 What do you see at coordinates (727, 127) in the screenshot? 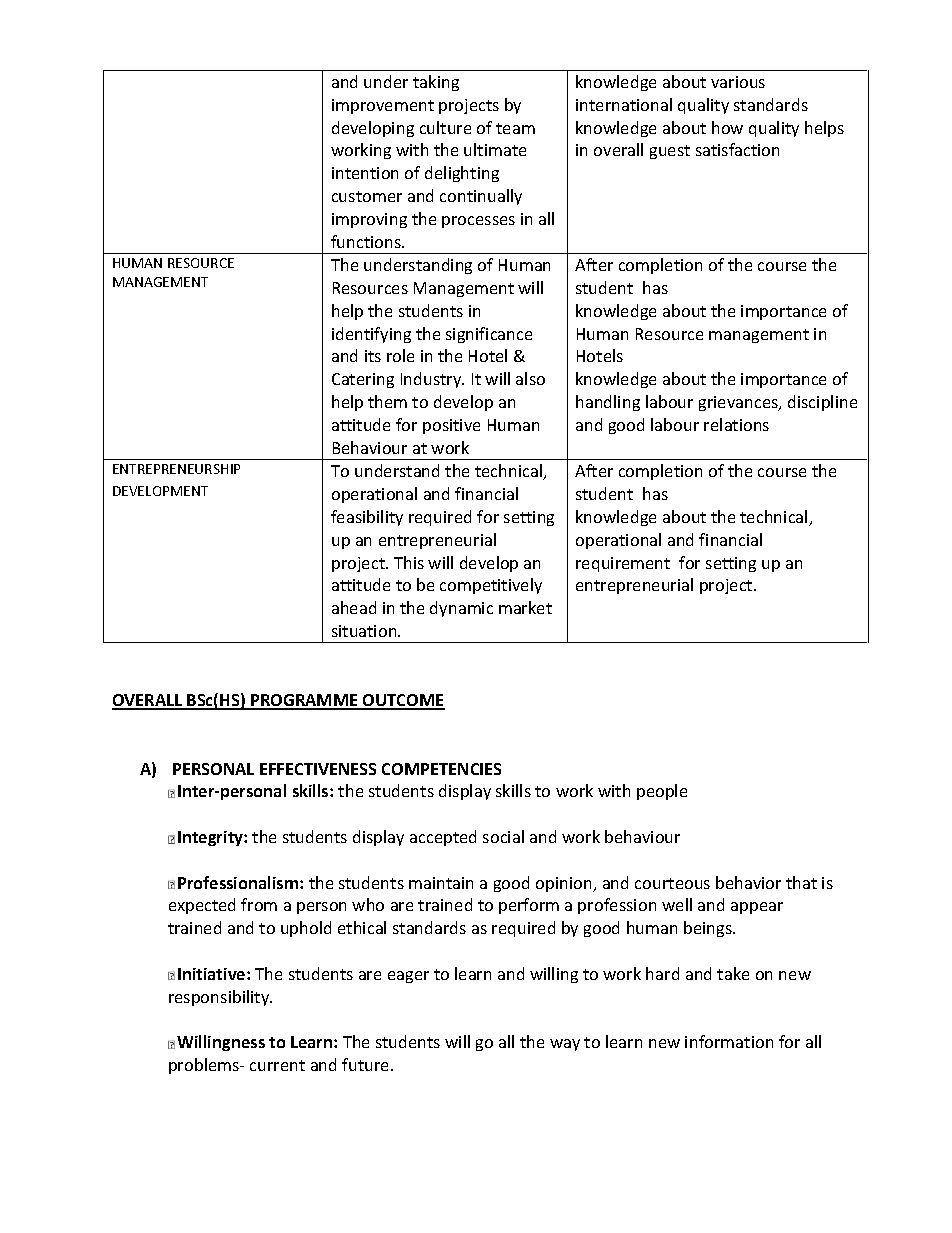
I see `how` at bounding box center [727, 127].
